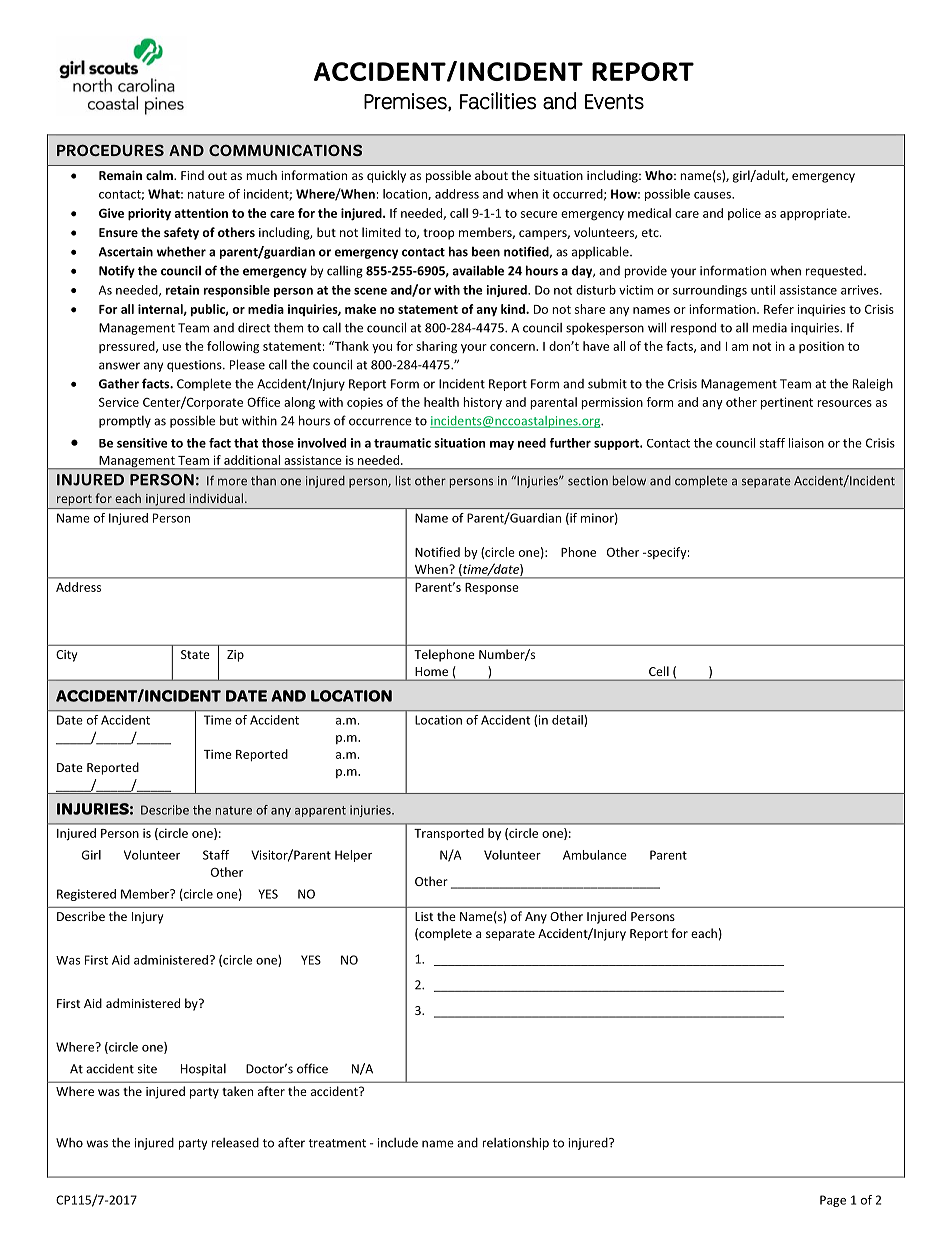  What do you see at coordinates (235, 1143) in the screenshot?
I see `released` at bounding box center [235, 1143].
